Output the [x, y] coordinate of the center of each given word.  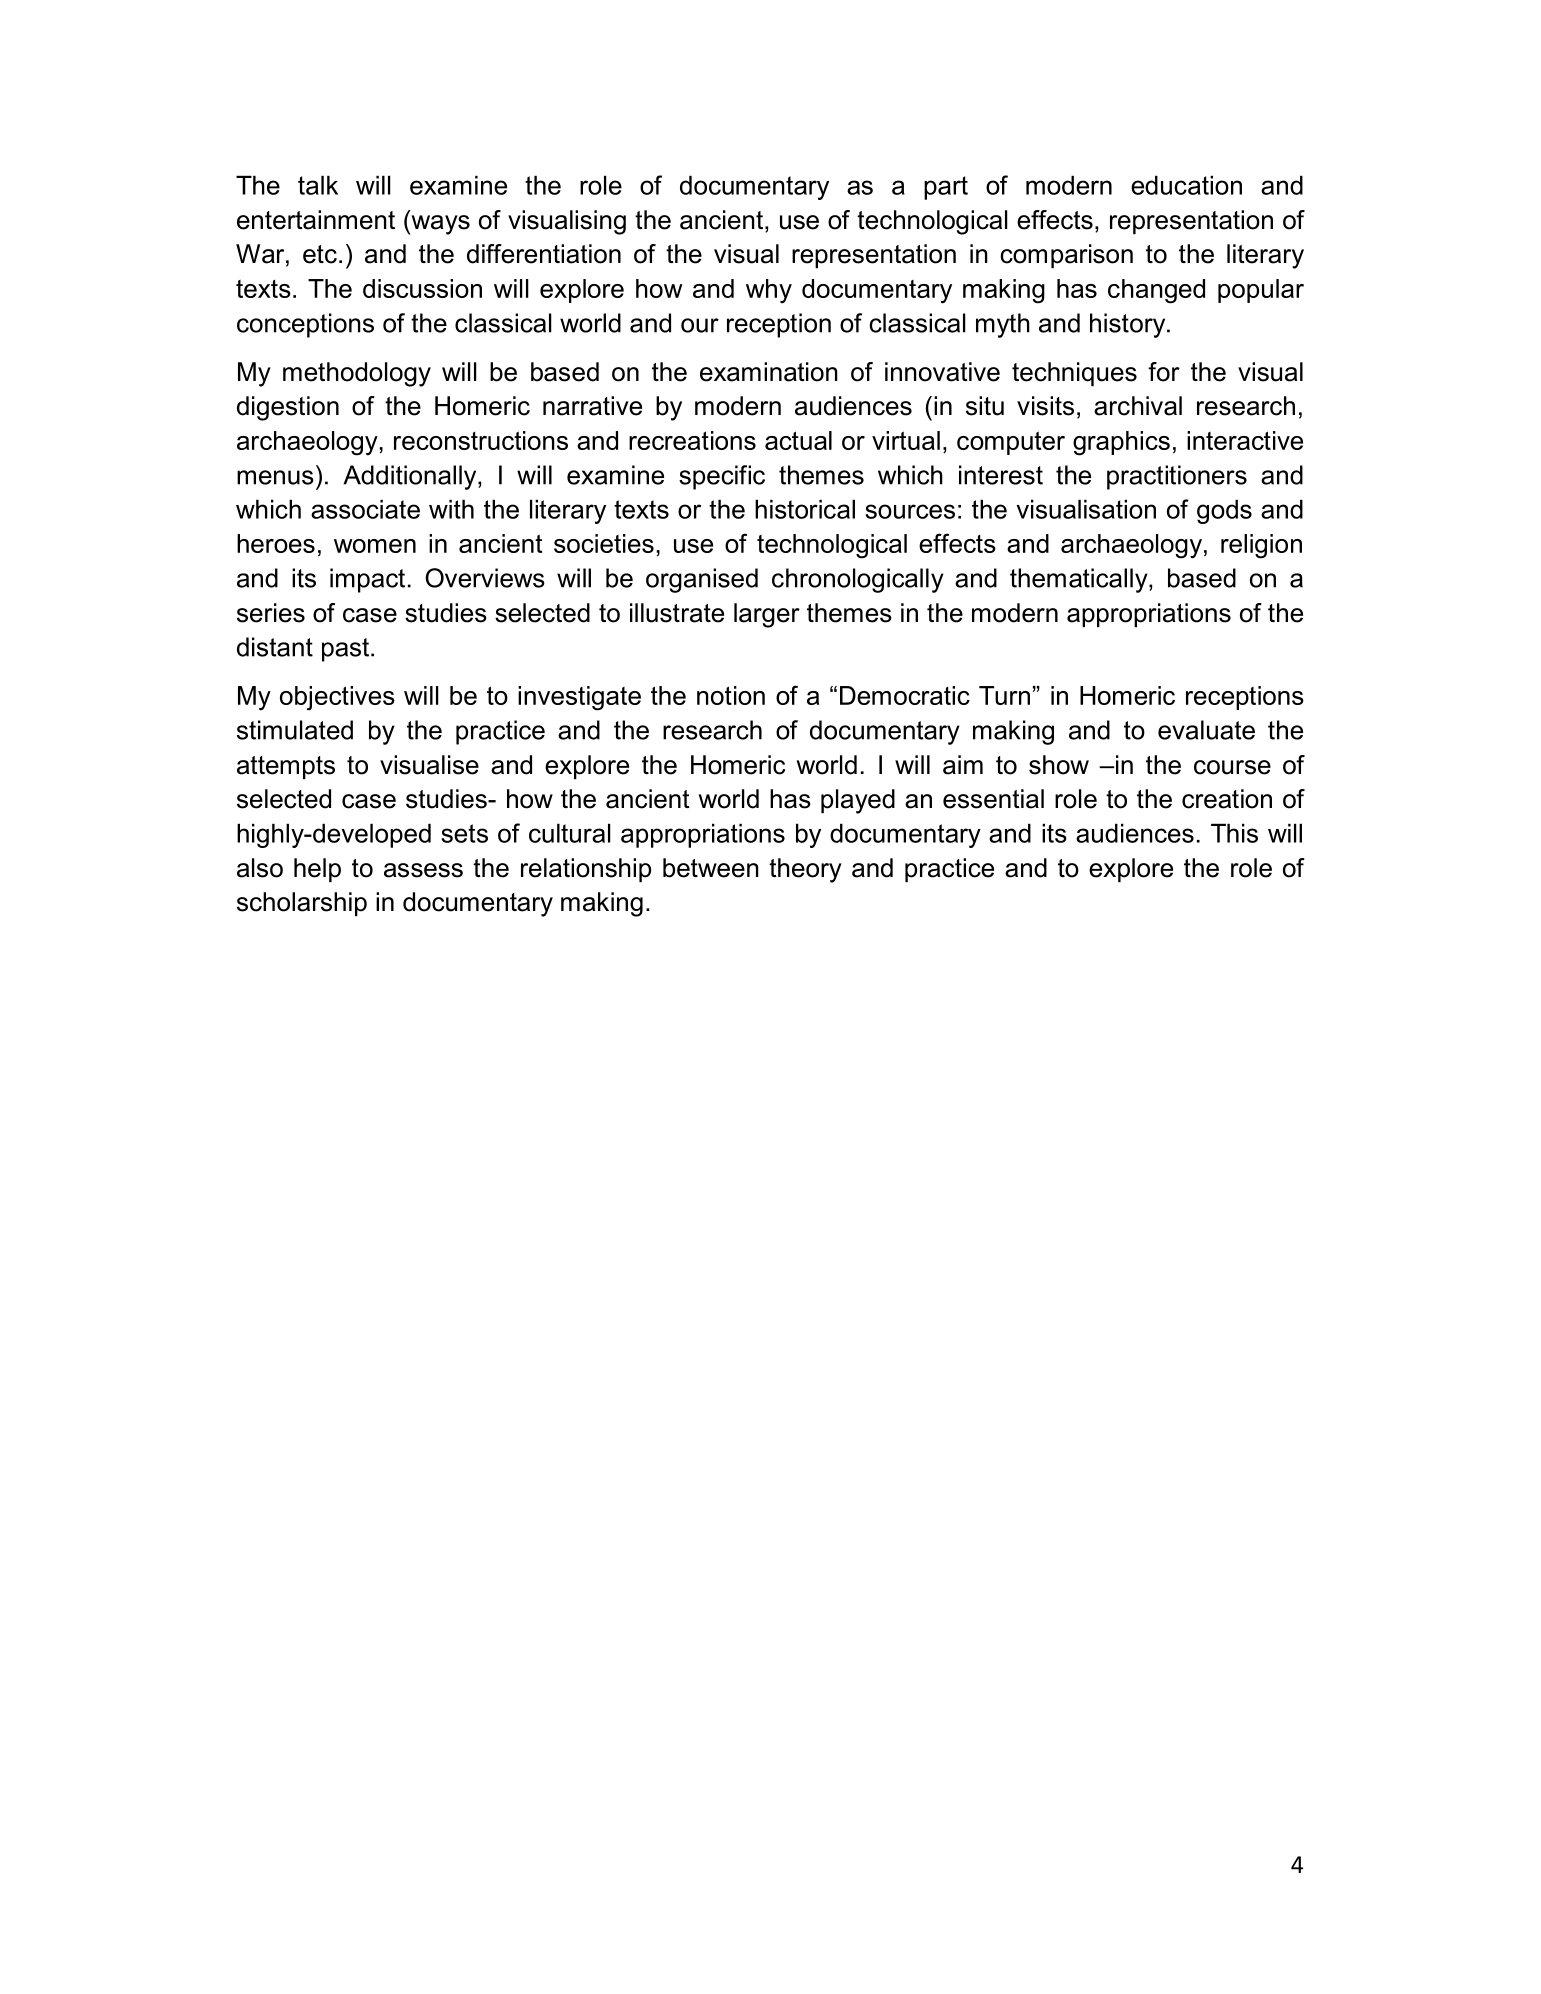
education [1186, 185]
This [1234, 833]
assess [423, 870]
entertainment [316, 220]
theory [805, 870]
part [946, 188]
